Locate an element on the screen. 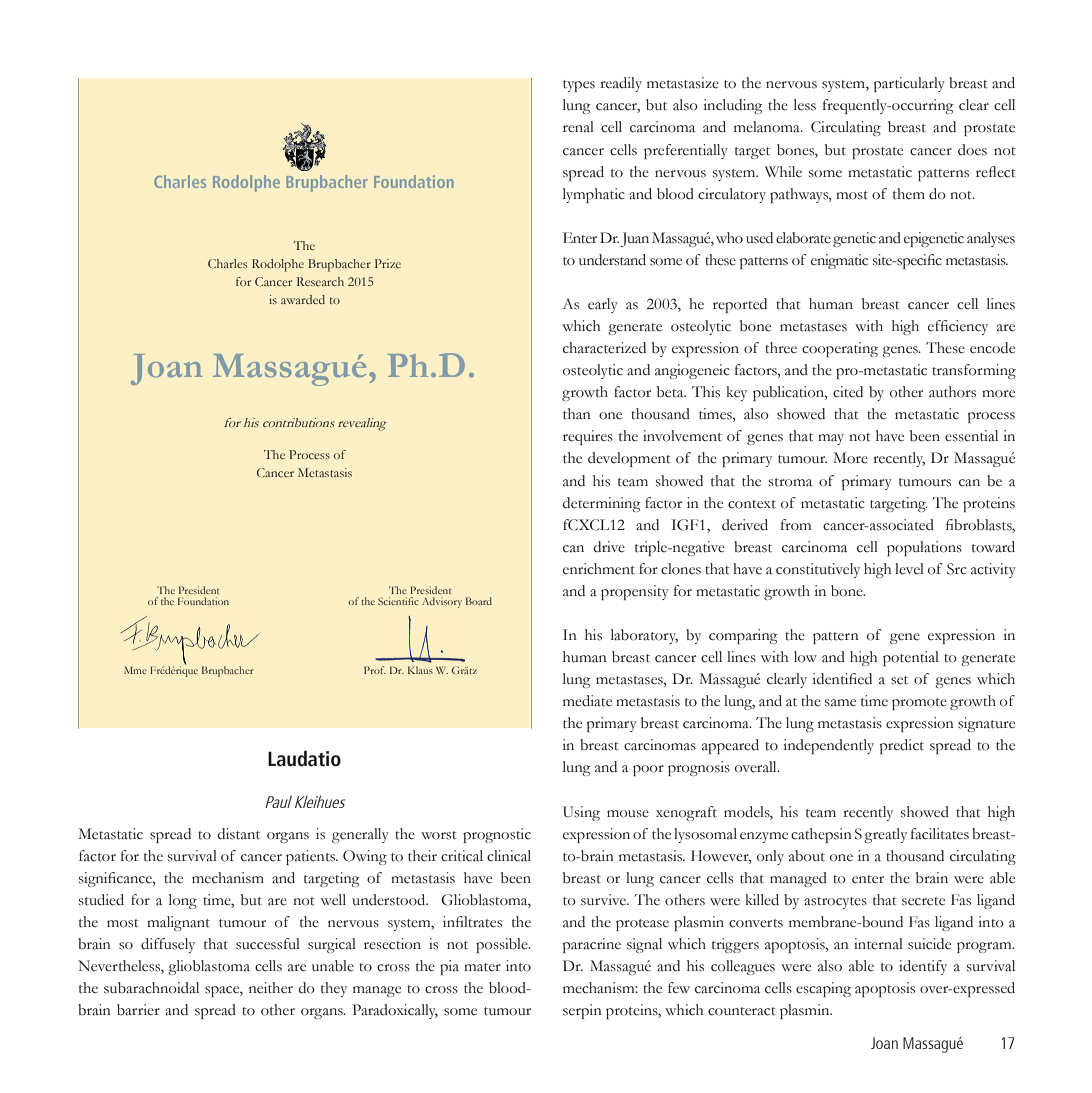 Image resolution: width=1092 pixels, height=1093 pixels. predict is located at coordinates (902, 746).
